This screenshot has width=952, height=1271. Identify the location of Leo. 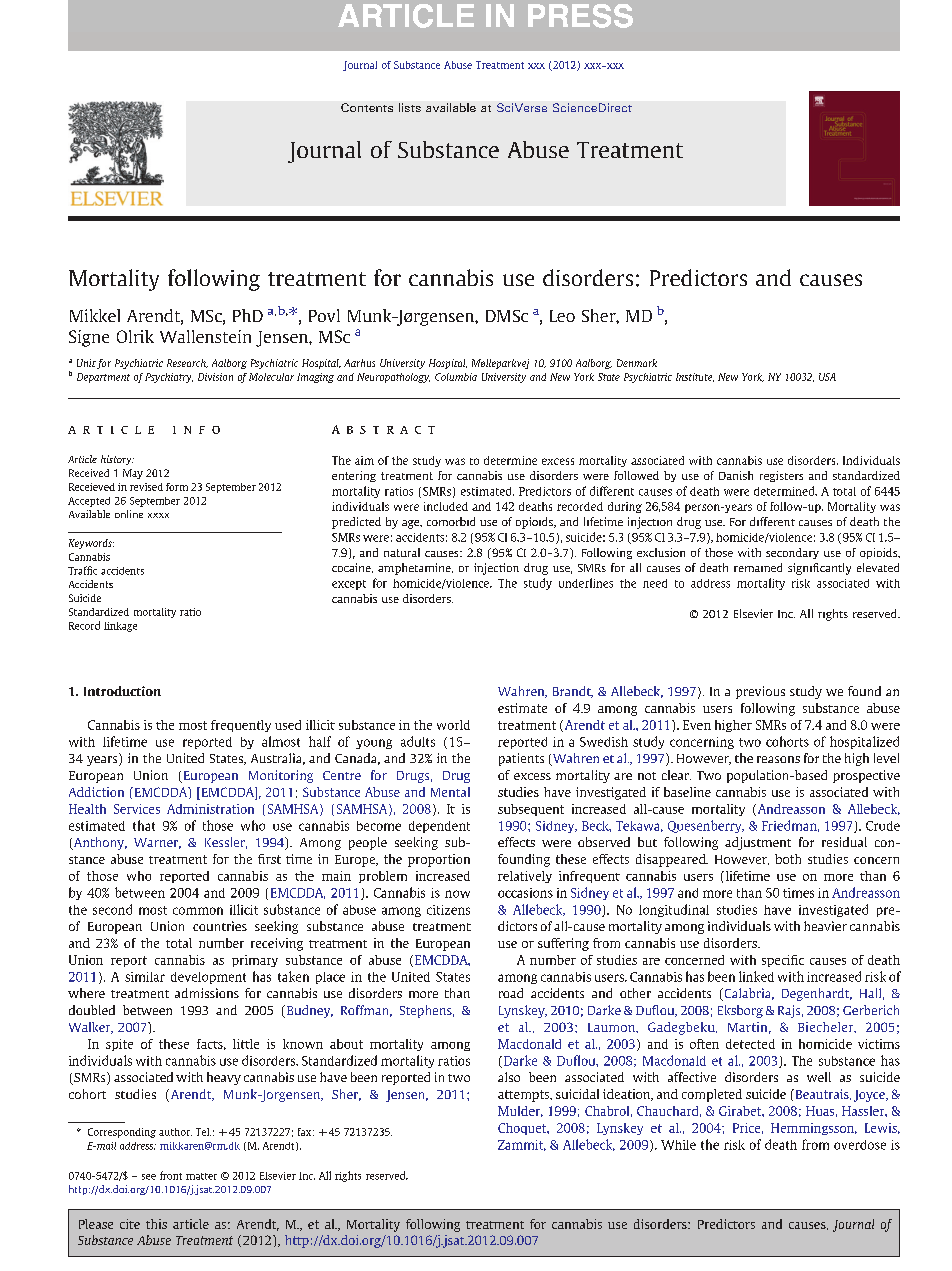
(562, 316).
